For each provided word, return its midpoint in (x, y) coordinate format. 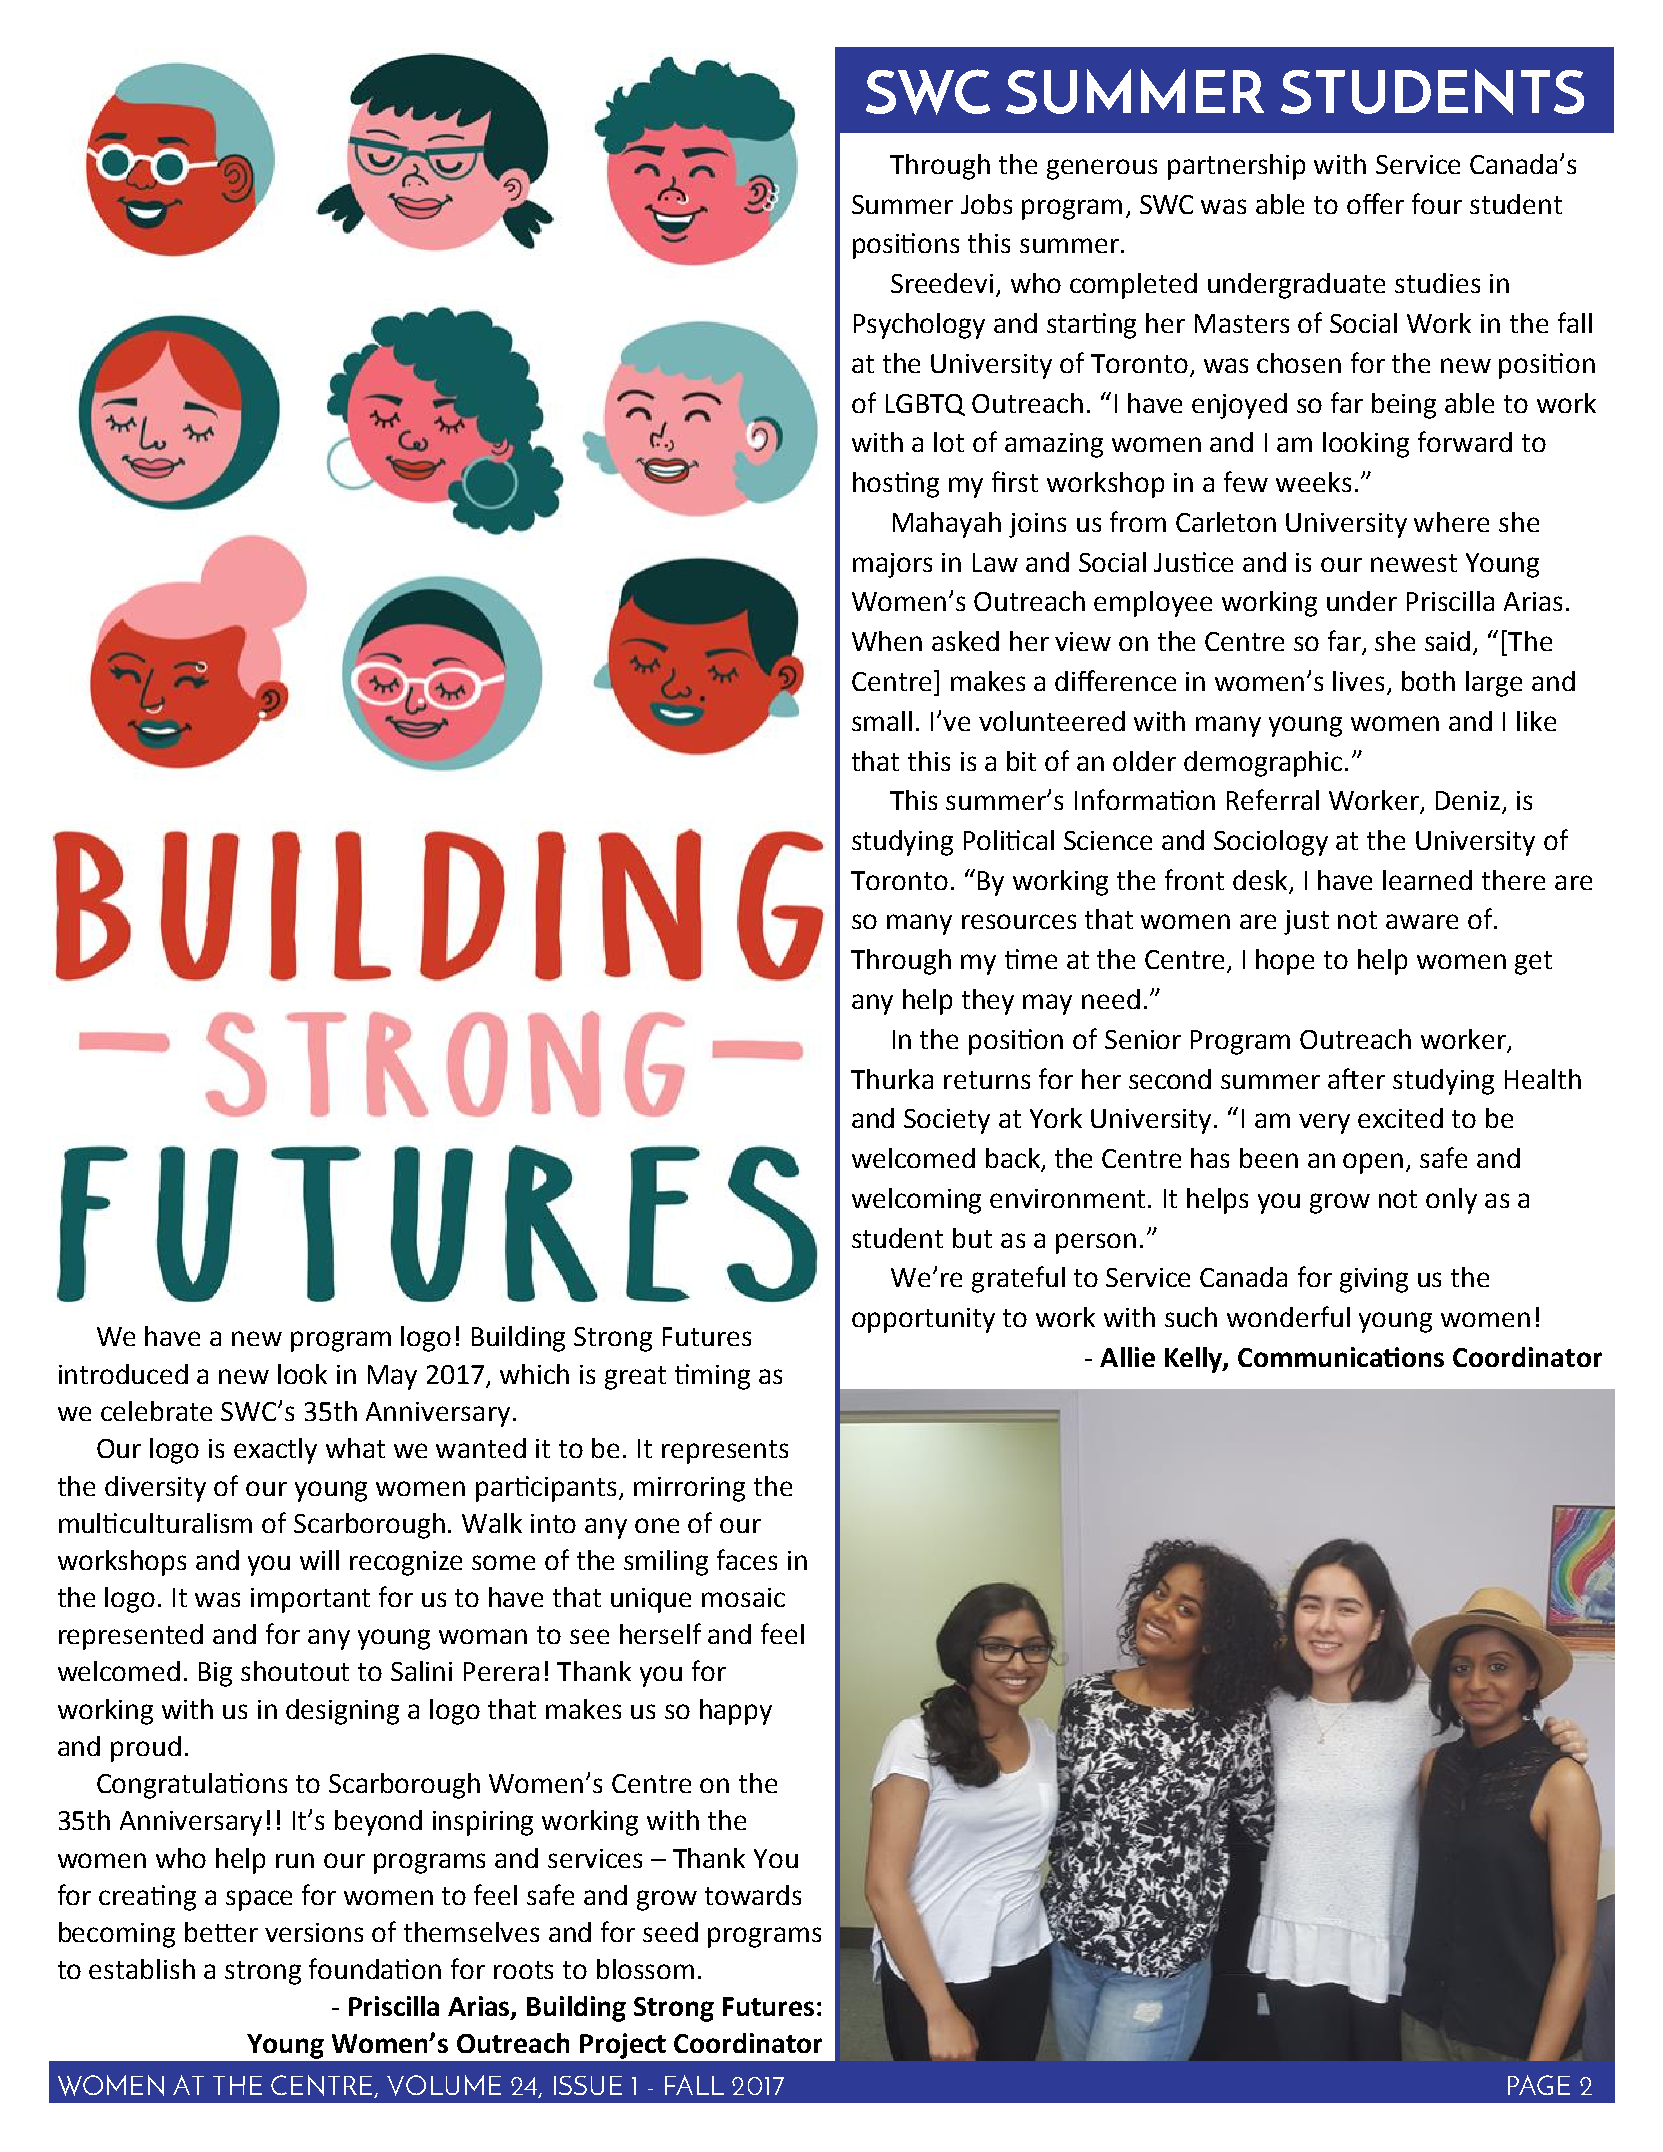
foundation (375, 1968)
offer (1375, 203)
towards (753, 1895)
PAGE (1539, 2085)
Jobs (986, 204)
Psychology (919, 326)
